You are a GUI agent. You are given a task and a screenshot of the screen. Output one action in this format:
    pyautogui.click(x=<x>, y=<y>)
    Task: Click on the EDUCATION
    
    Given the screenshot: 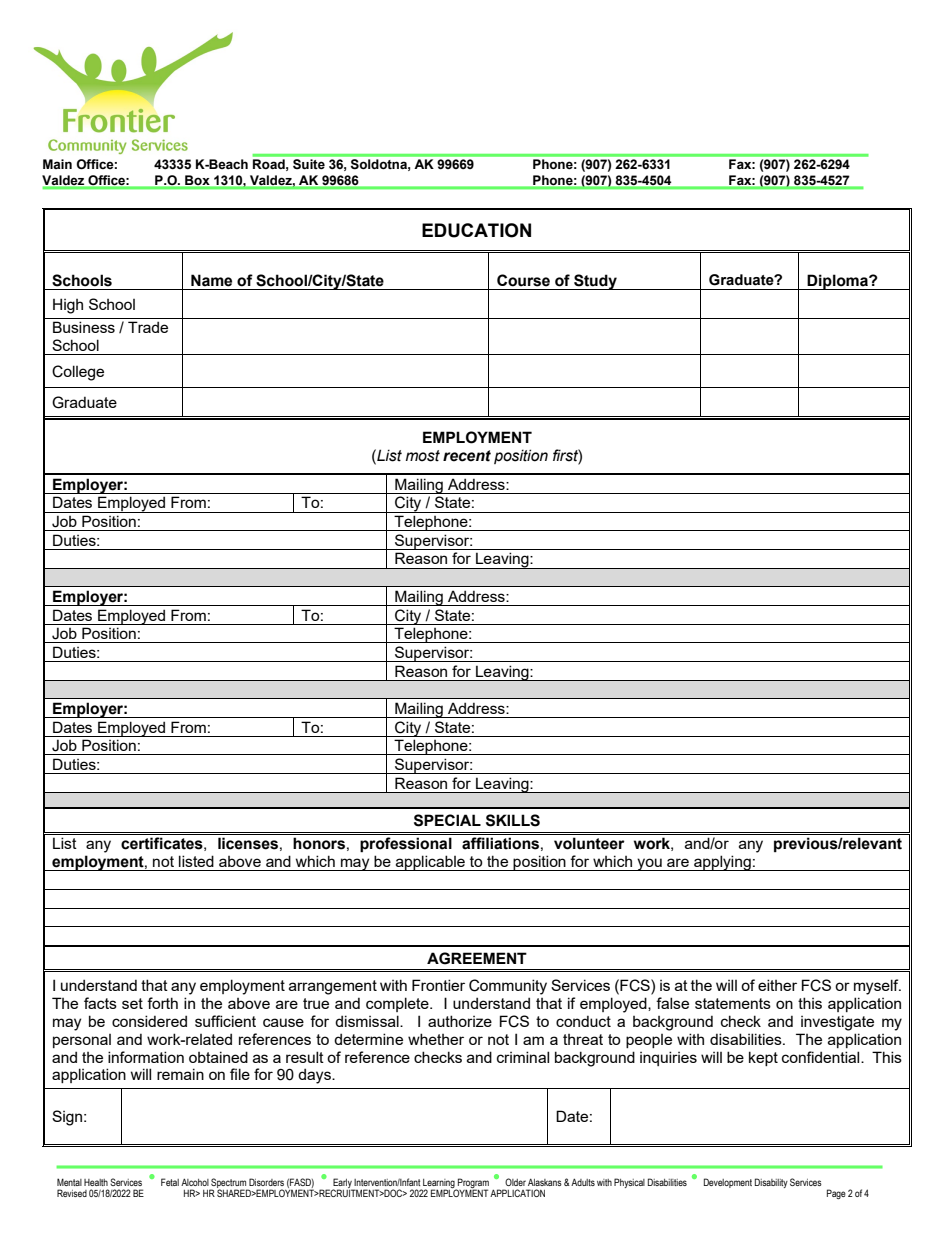 What is the action you would take?
    pyautogui.click(x=476, y=230)
